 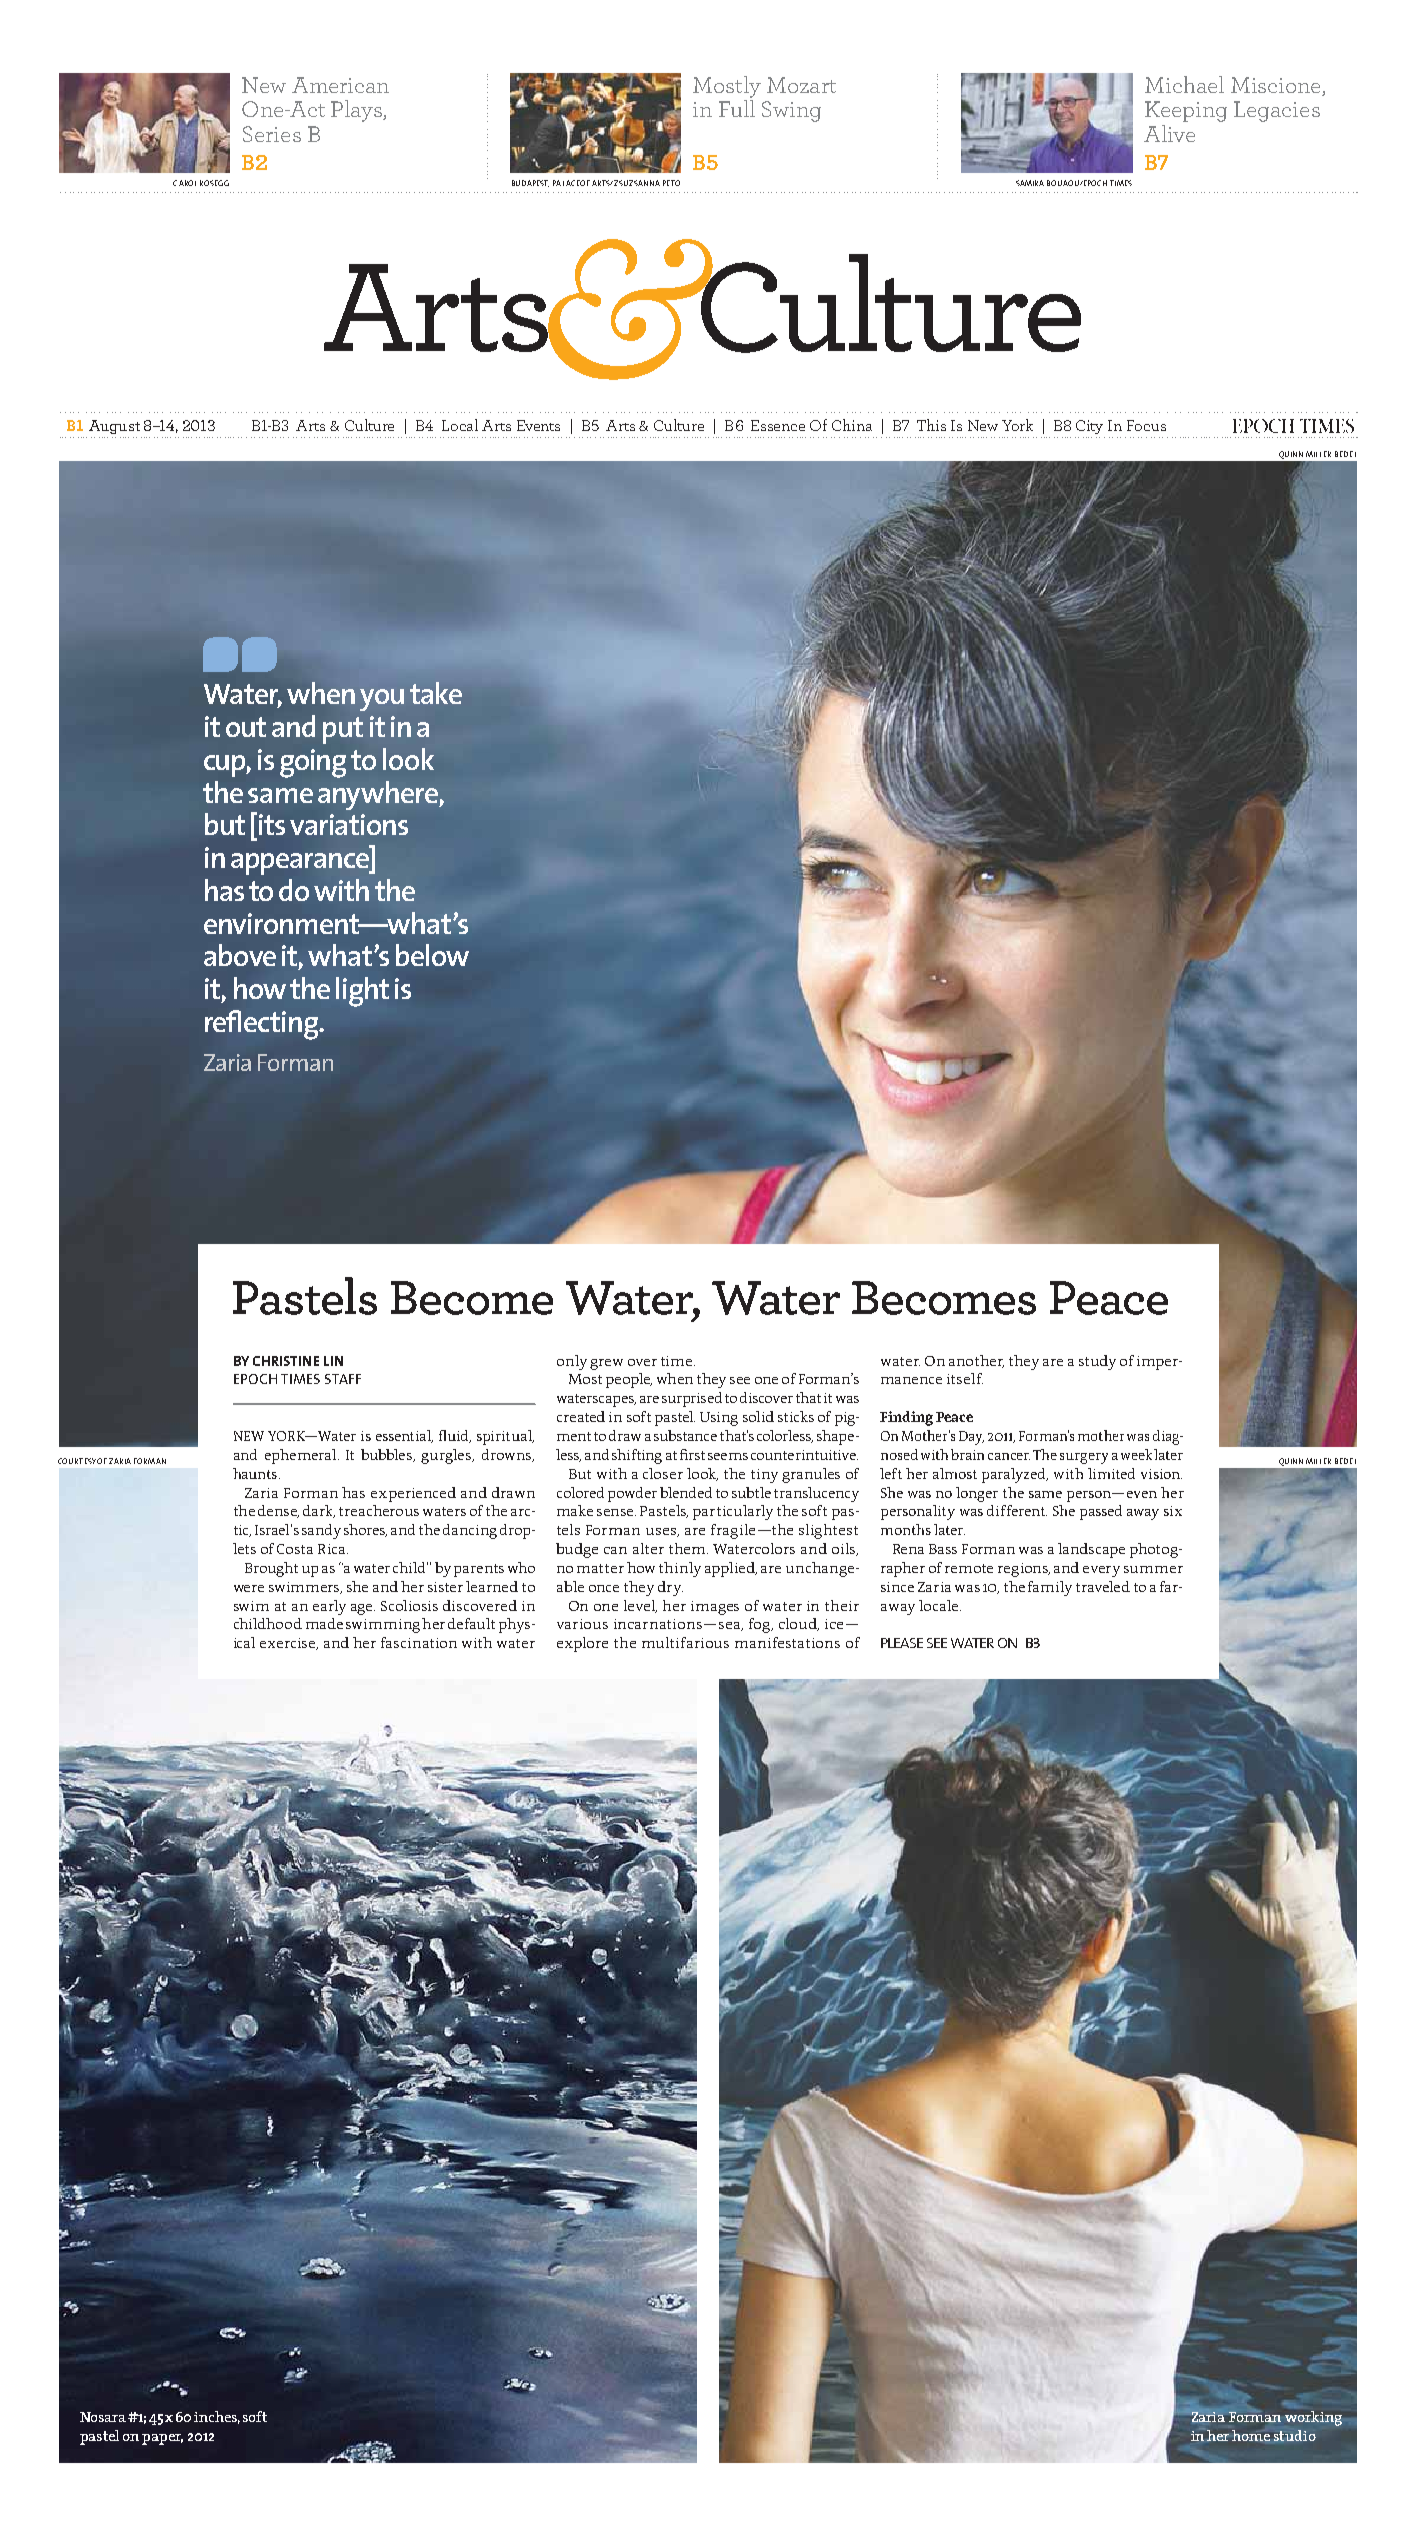 I want to click on CHRISTINE, so click(x=286, y=1361).
